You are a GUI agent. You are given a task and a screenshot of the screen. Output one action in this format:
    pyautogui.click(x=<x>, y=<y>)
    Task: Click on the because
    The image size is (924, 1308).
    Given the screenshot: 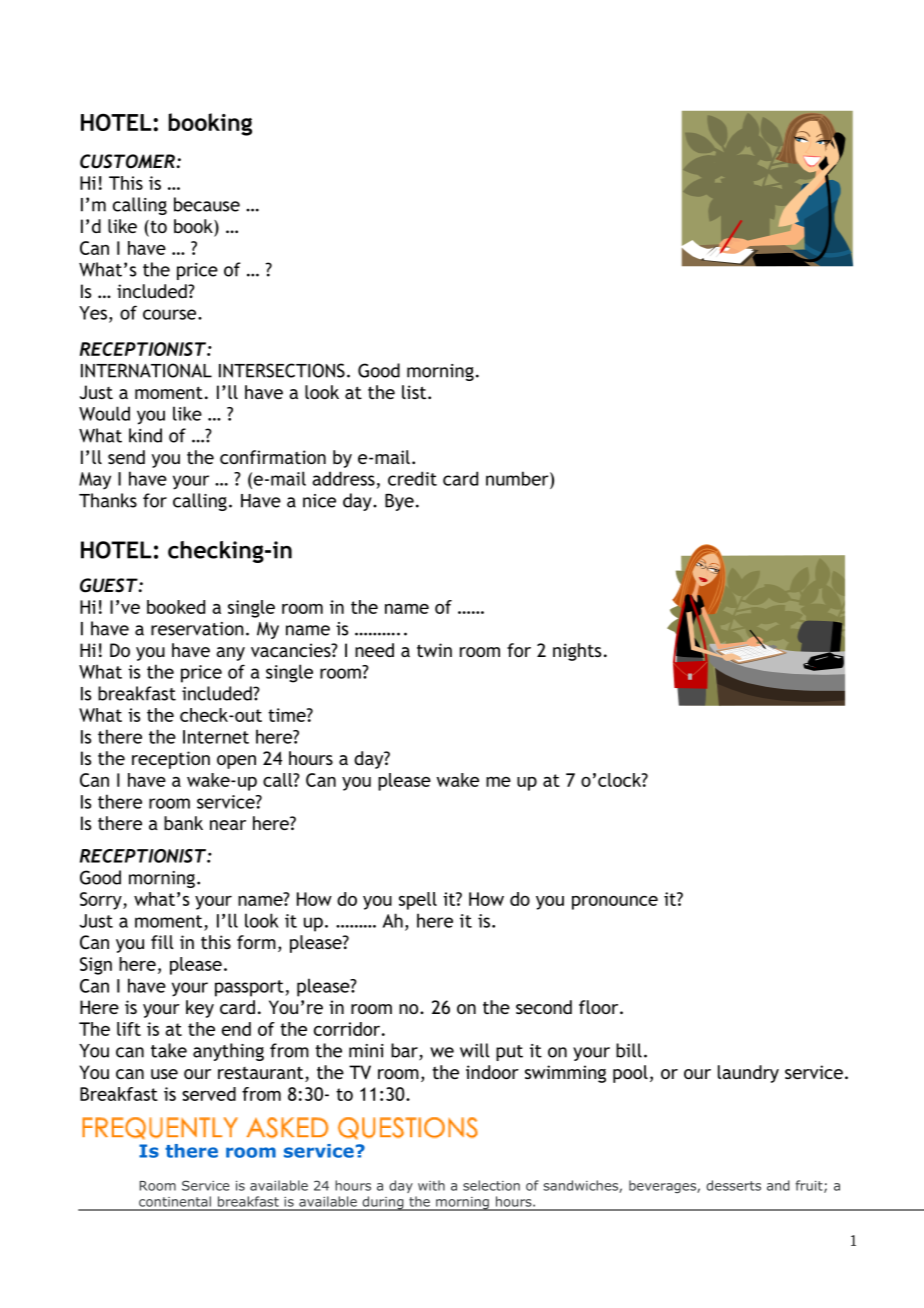 What is the action you would take?
    pyautogui.click(x=207, y=204)
